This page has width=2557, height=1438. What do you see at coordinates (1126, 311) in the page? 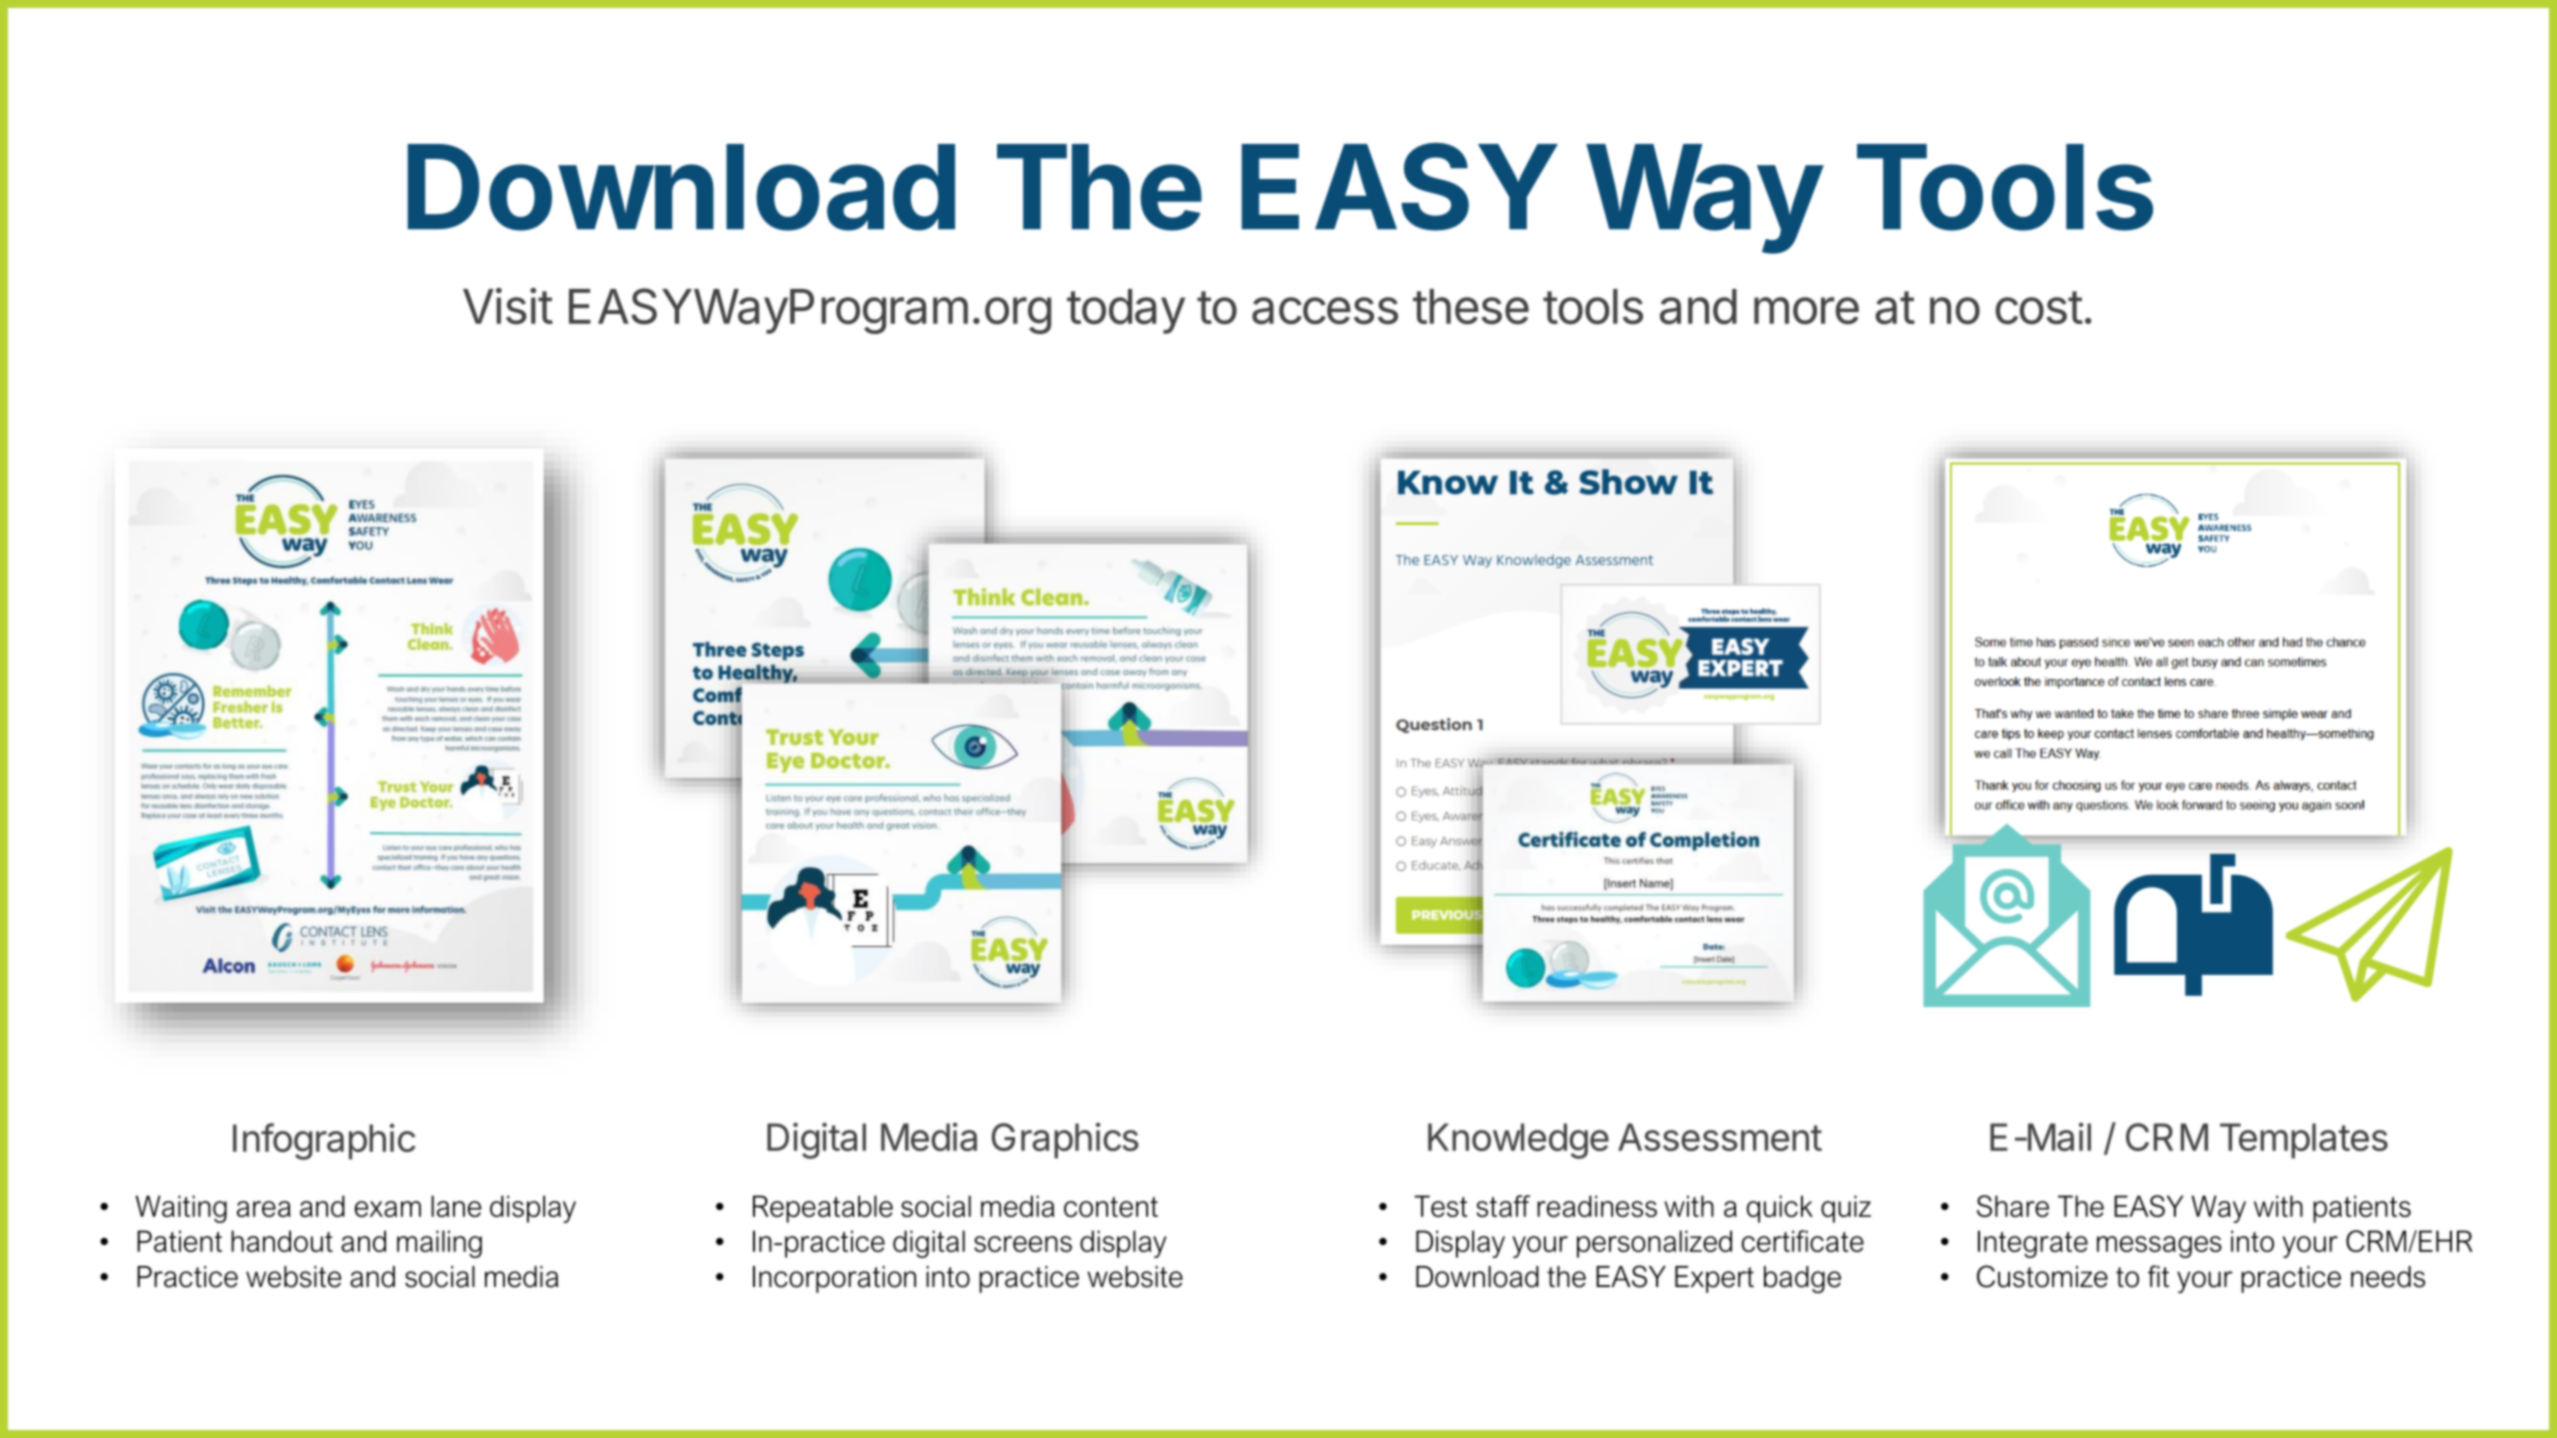
I see `today` at bounding box center [1126, 311].
